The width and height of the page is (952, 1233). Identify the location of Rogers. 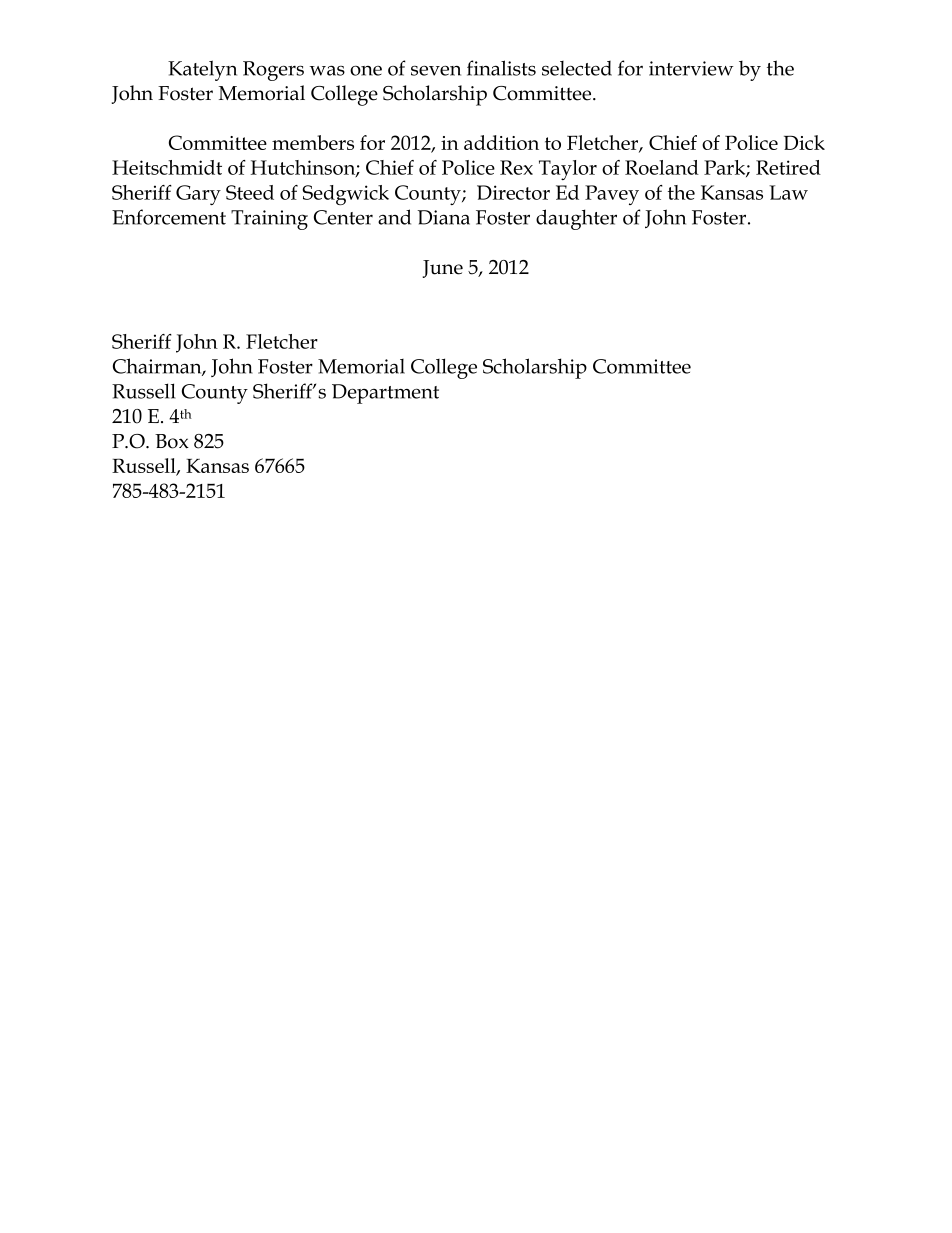
(273, 71).
